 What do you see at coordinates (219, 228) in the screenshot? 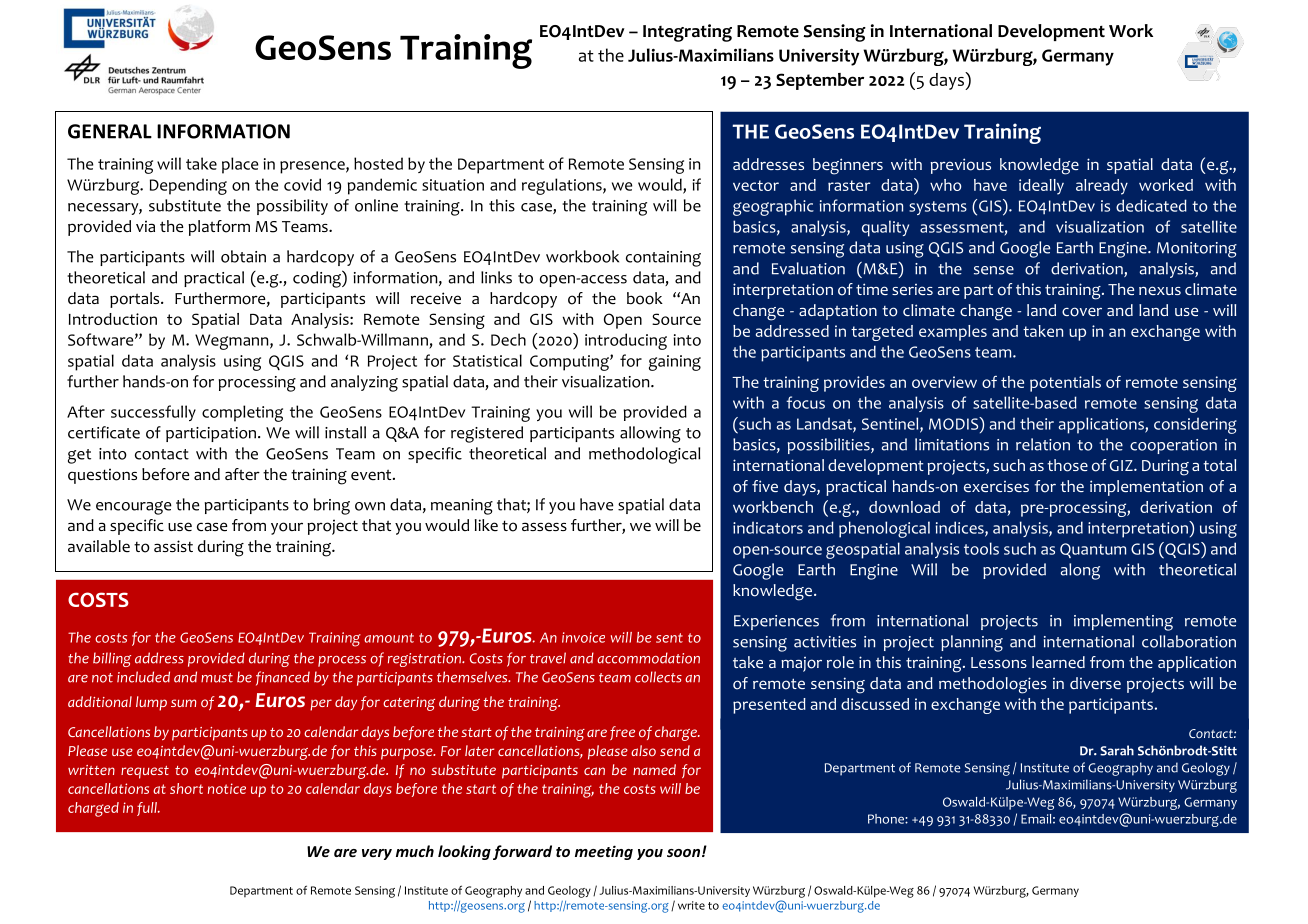
I see `platform` at bounding box center [219, 228].
